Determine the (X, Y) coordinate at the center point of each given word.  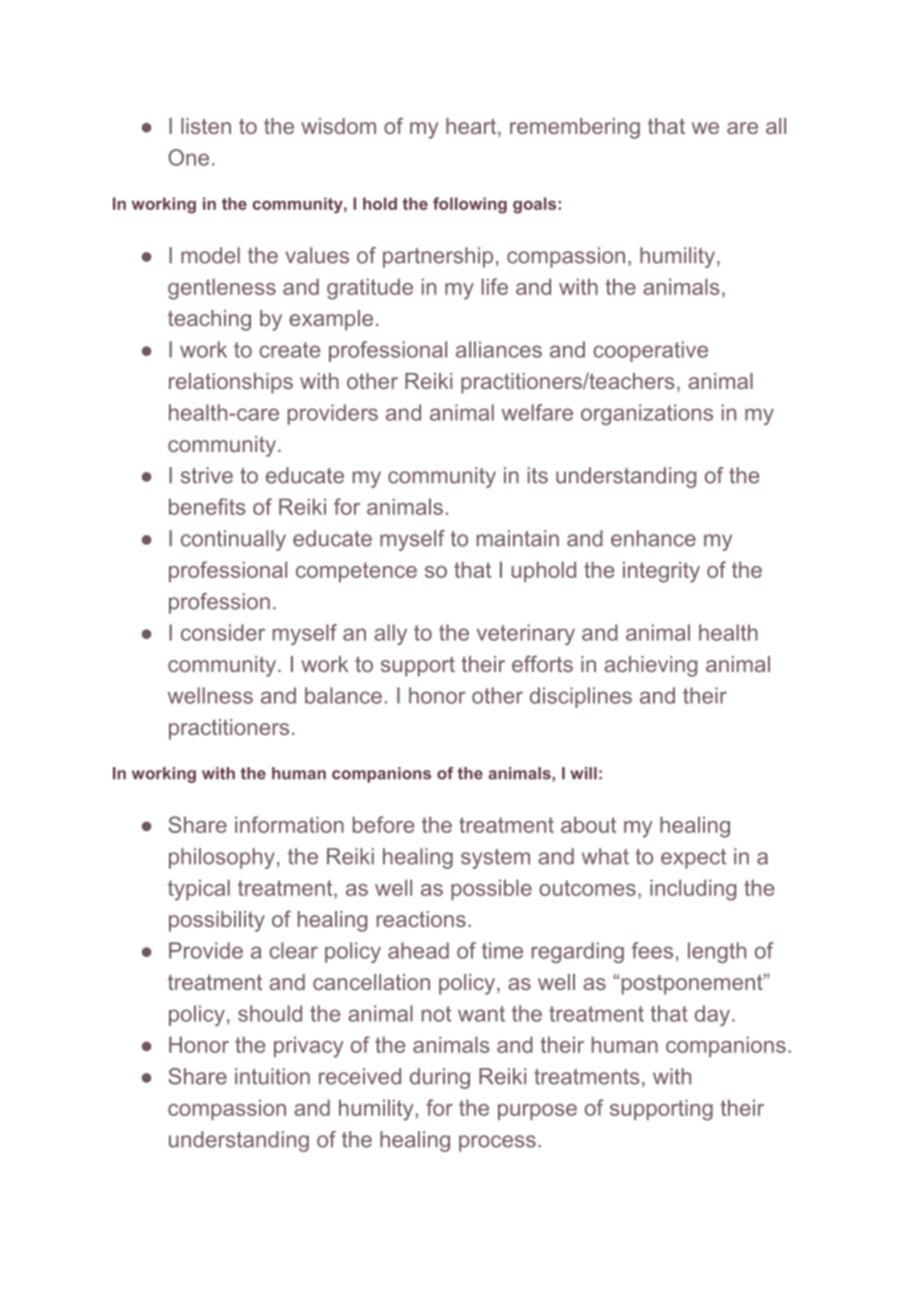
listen (206, 126)
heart (472, 127)
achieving (650, 666)
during (440, 1078)
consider (223, 632)
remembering (575, 128)
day (712, 1015)
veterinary (526, 634)
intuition (272, 1076)
